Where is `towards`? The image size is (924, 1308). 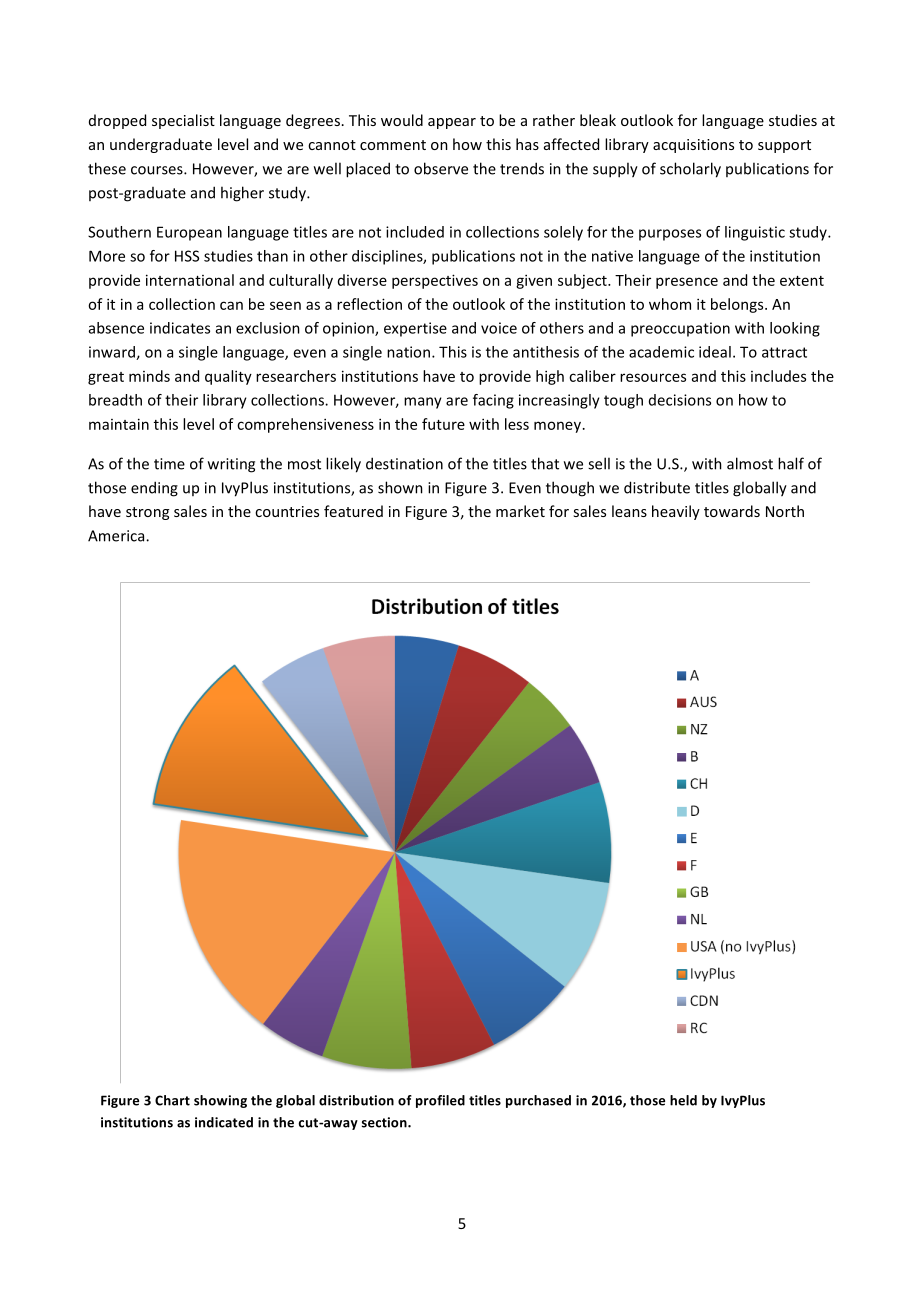
towards is located at coordinates (732, 511).
